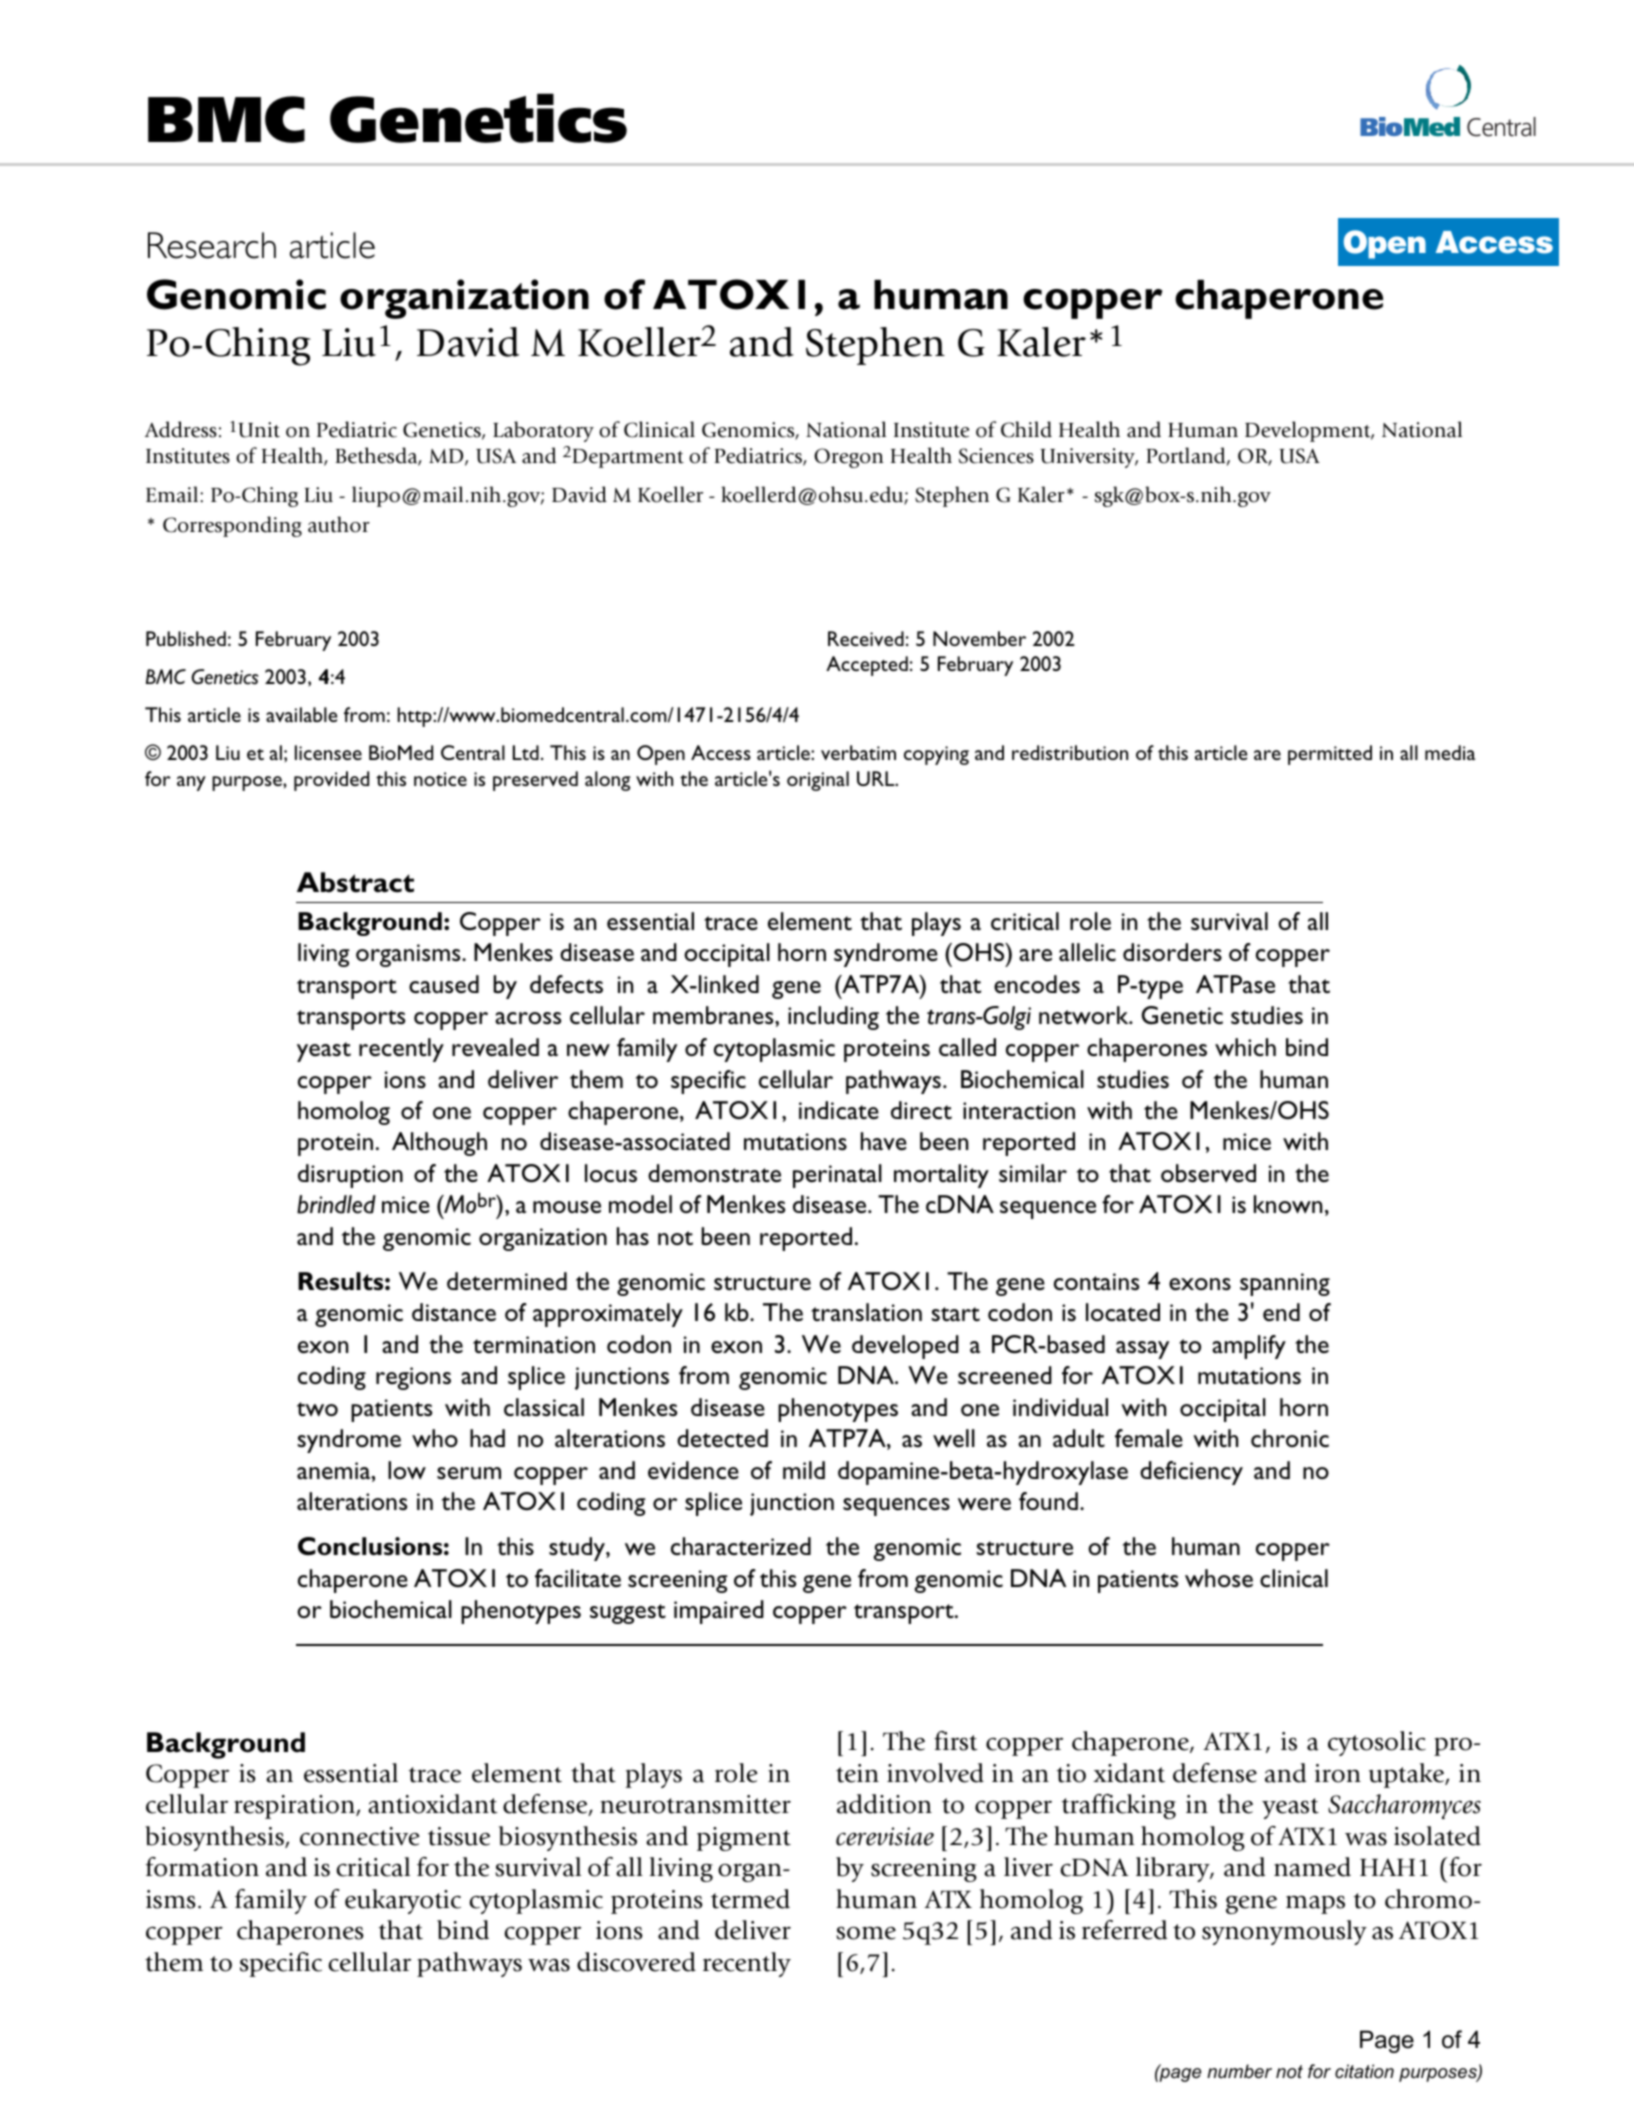 The image size is (1634, 2122). Describe the element at coordinates (1330, 755) in the screenshot. I see `permitted` at that location.
